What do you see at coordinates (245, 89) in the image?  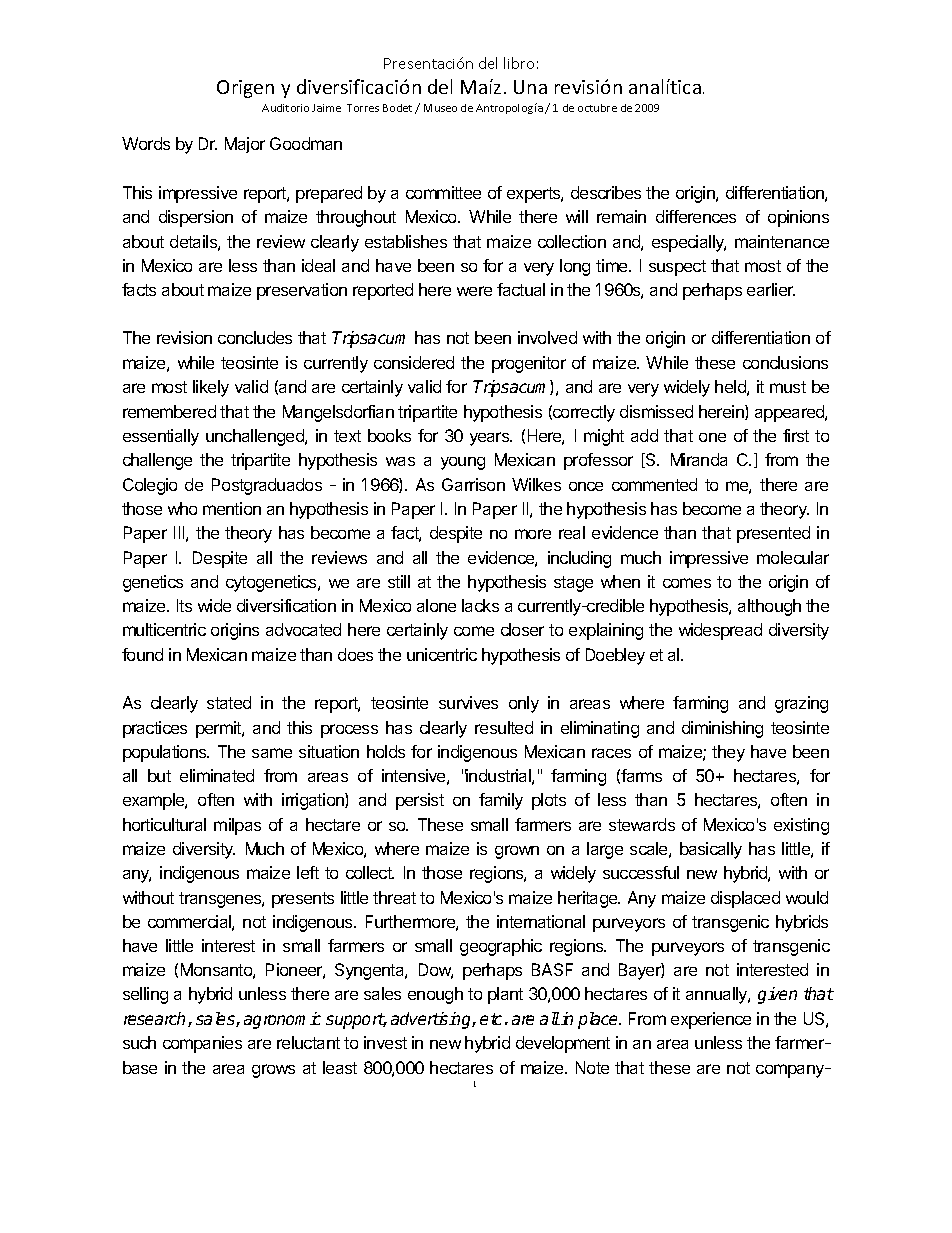 I see `Origen` at bounding box center [245, 89].
